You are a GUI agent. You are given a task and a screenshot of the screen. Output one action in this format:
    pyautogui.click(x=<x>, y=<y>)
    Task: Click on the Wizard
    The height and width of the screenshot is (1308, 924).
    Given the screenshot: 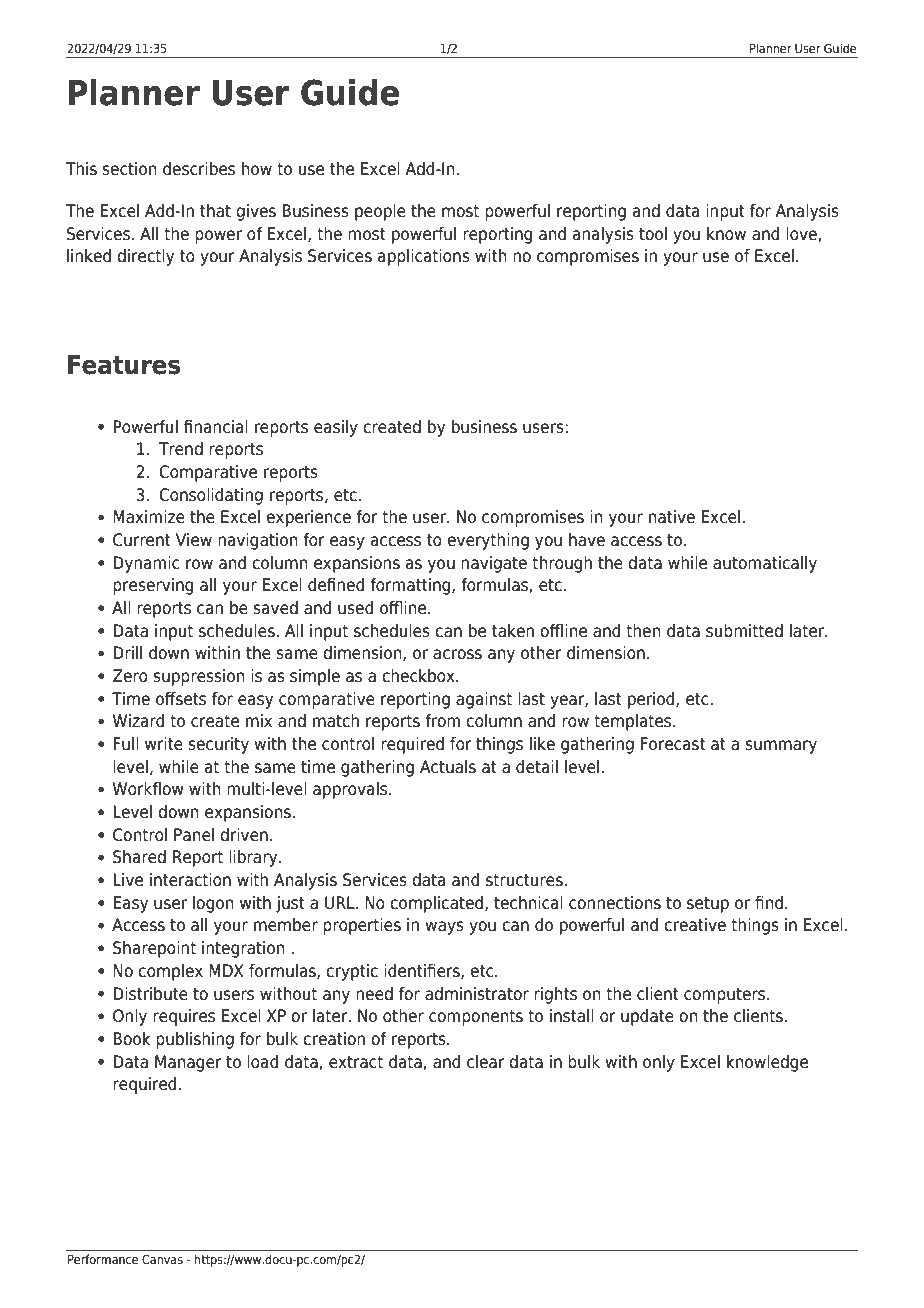 What is the action you would take?
    pyautogui.click(x=138, y=721)
